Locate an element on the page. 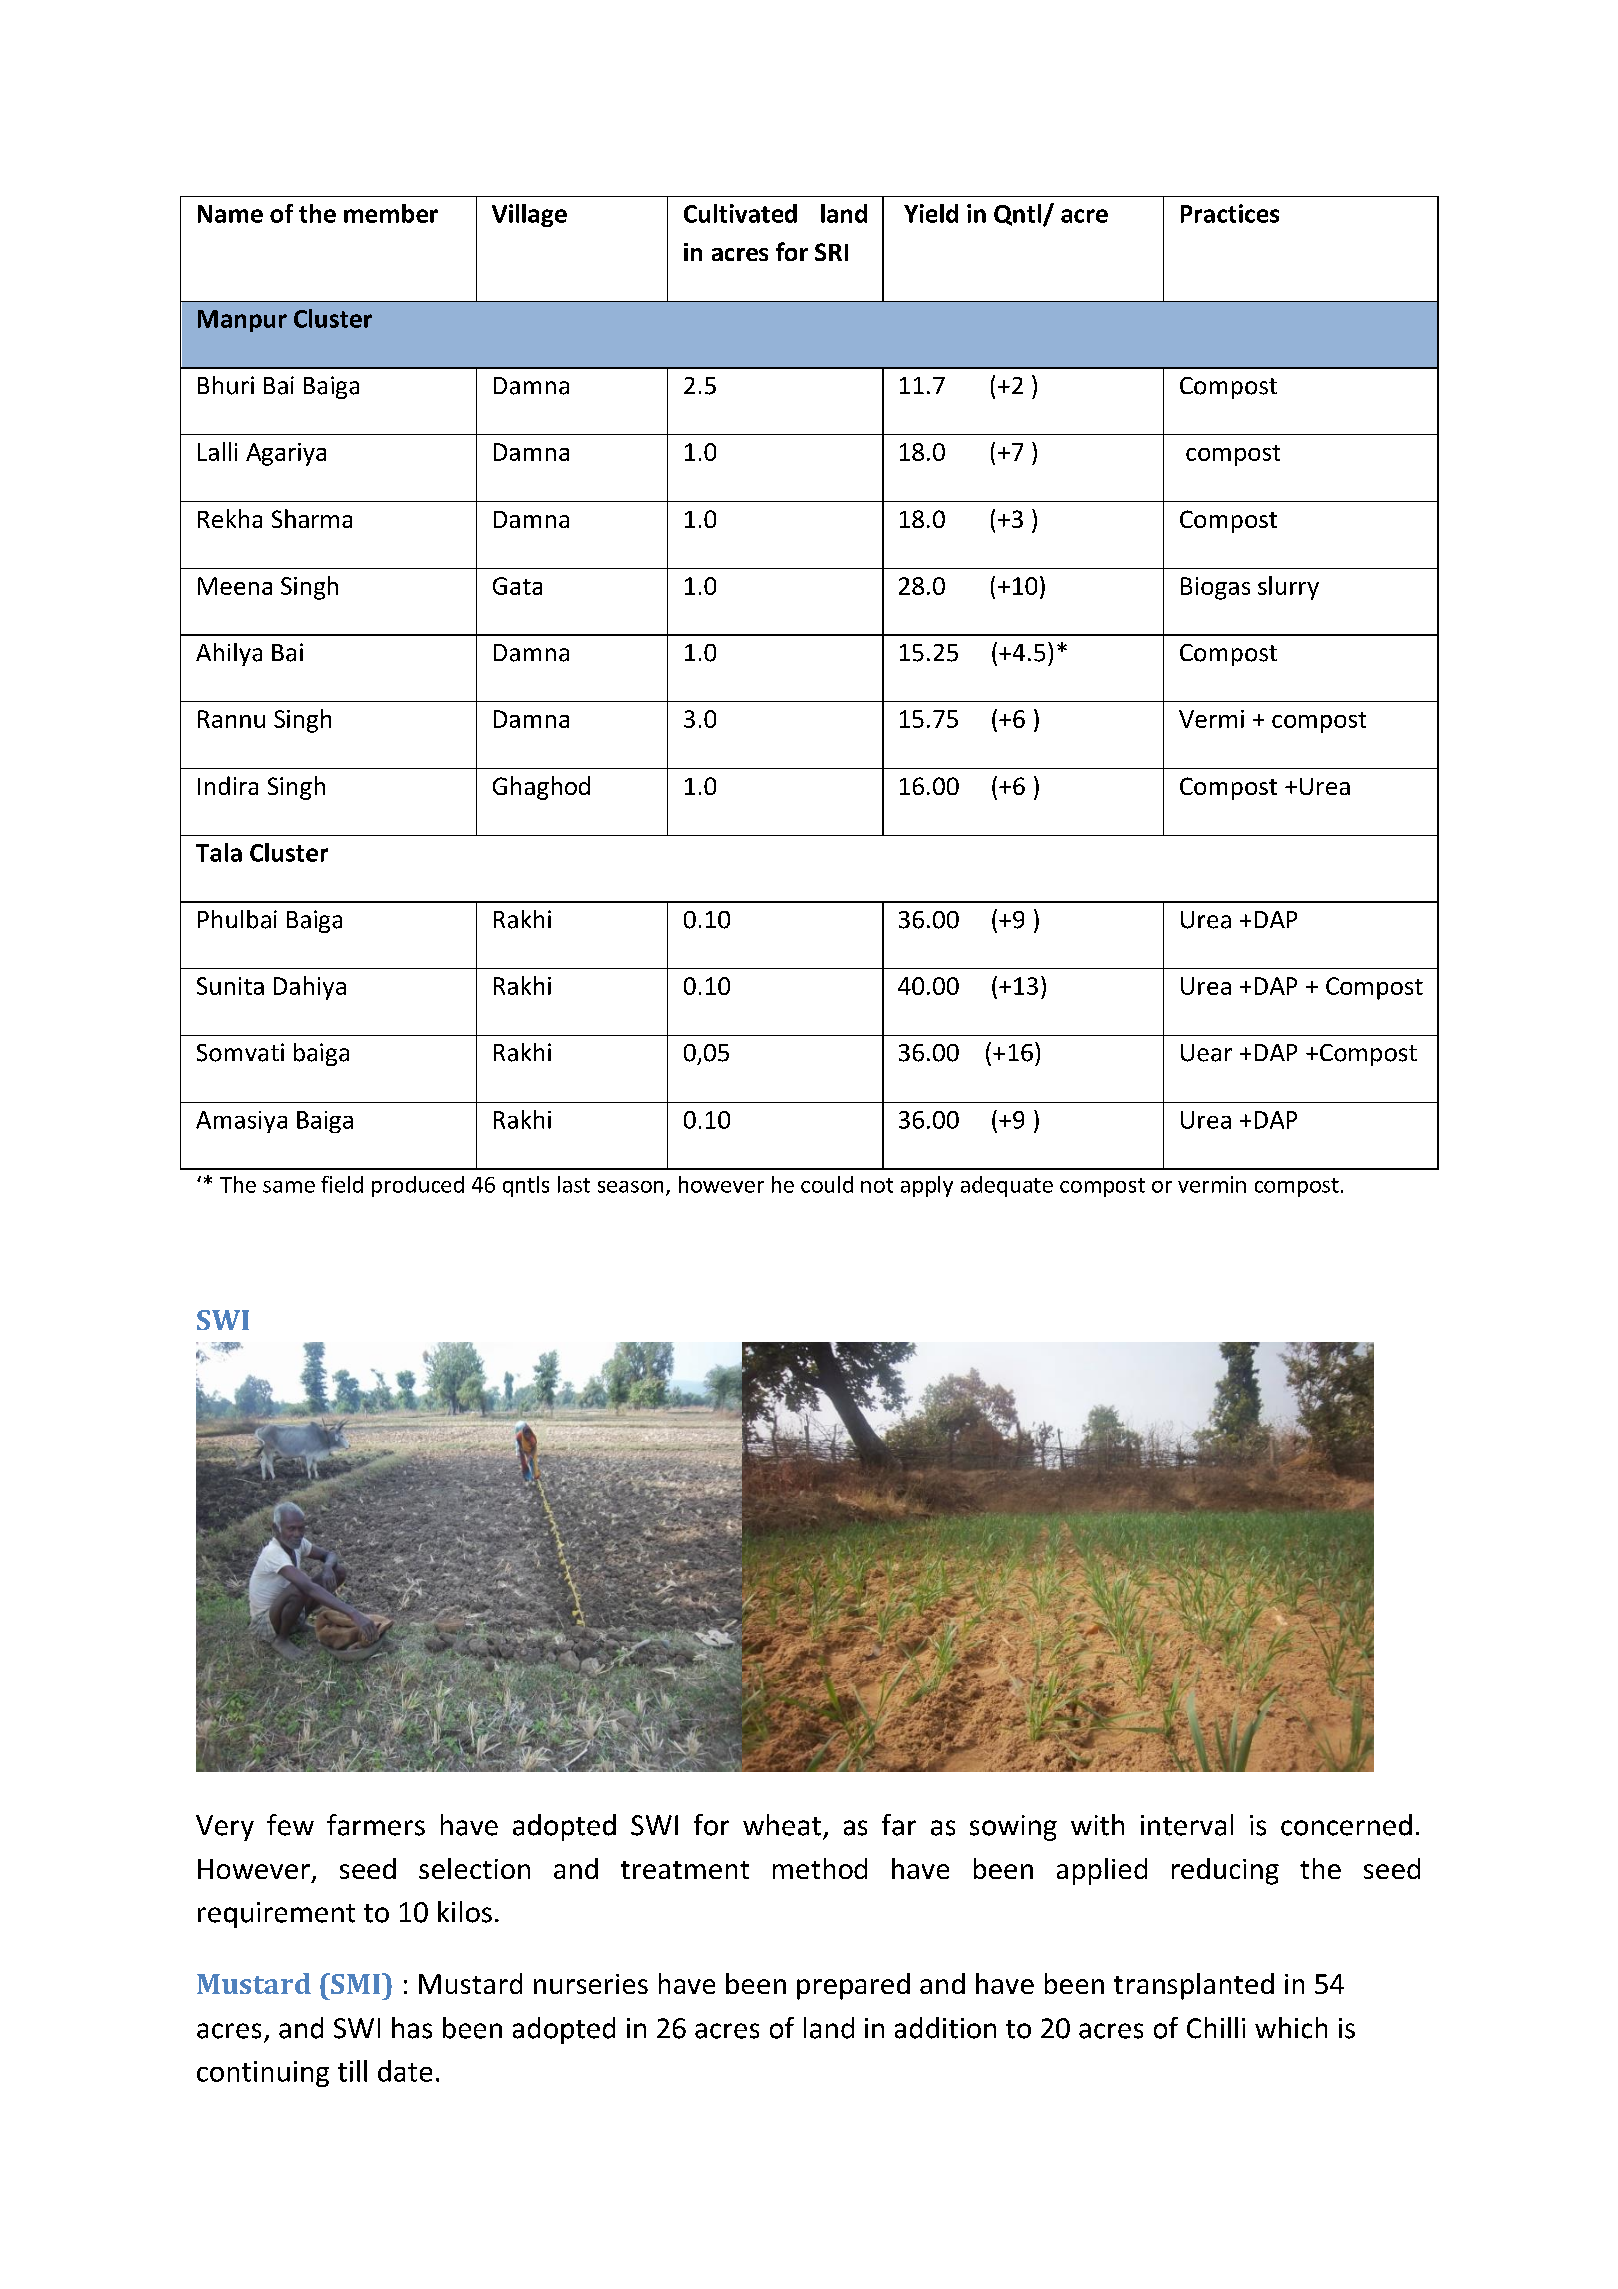 Image resolution: width=1618 pixels, height=2289 pixels. wheat is located at coordinates (782, 1825).
